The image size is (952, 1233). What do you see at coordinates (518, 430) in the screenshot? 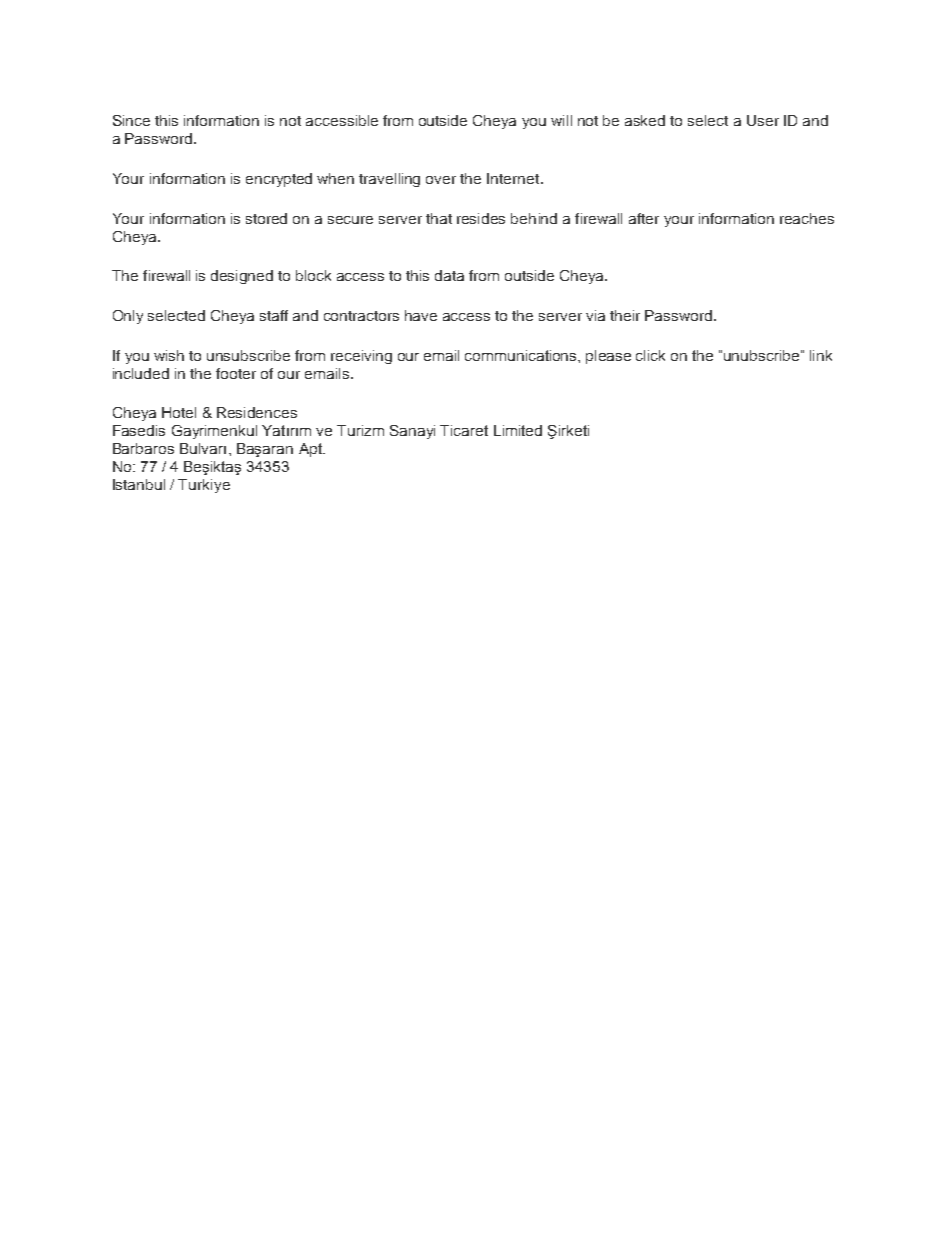
I see `Limited` at bounding box center [518, 430].
